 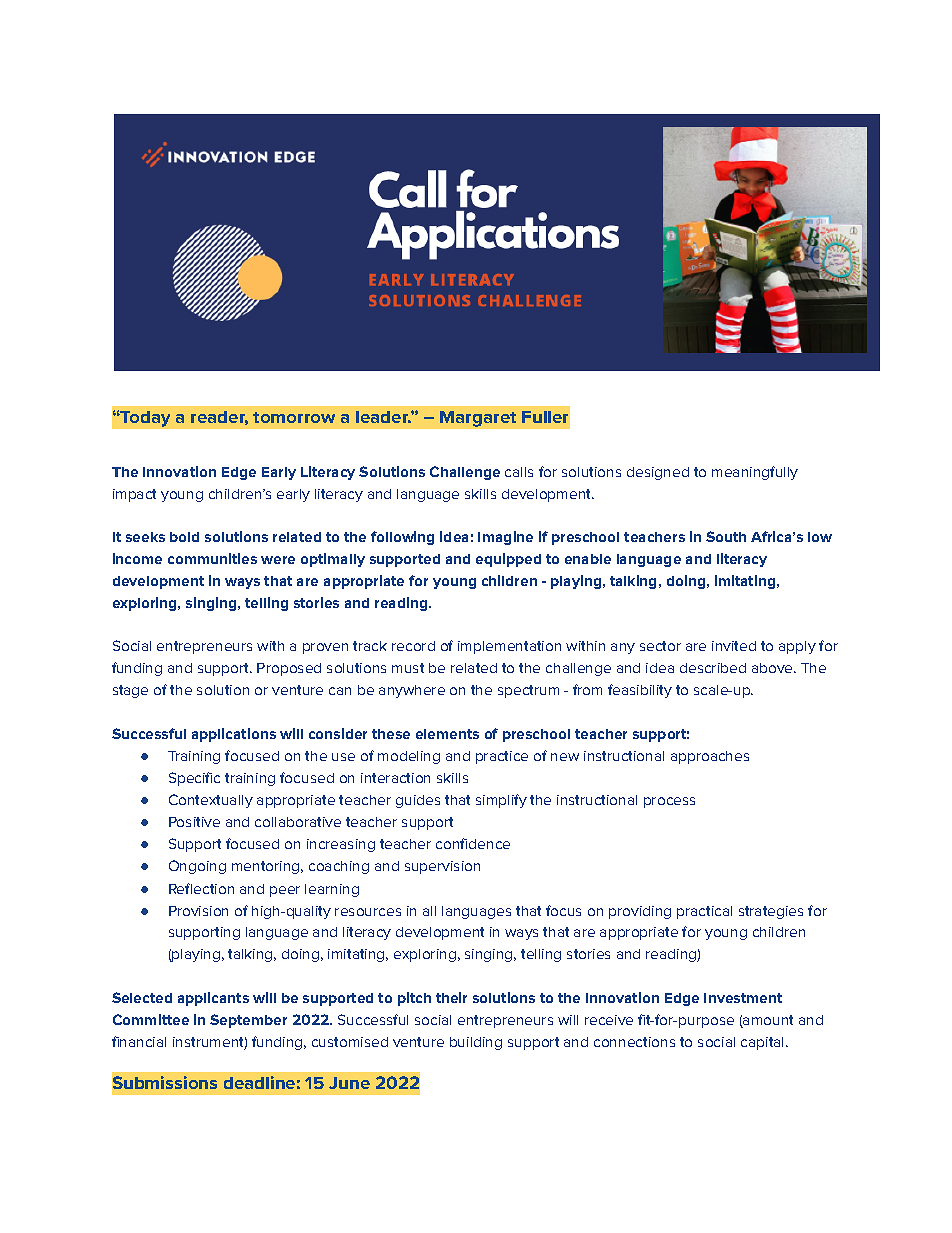 I want to click on practical, so click(x=704, y=912).
